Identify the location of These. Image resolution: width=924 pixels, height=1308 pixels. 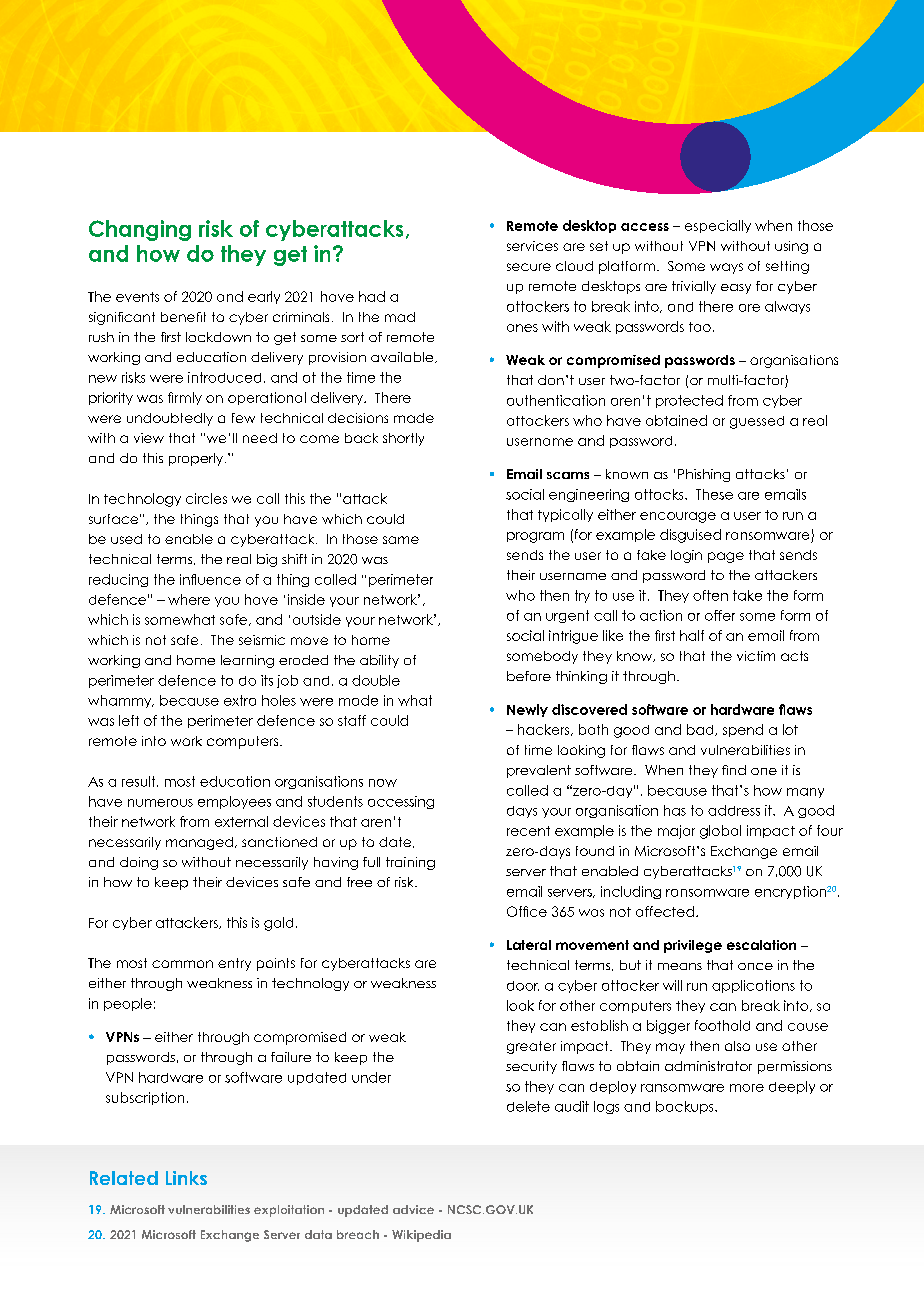
(714, 494).
